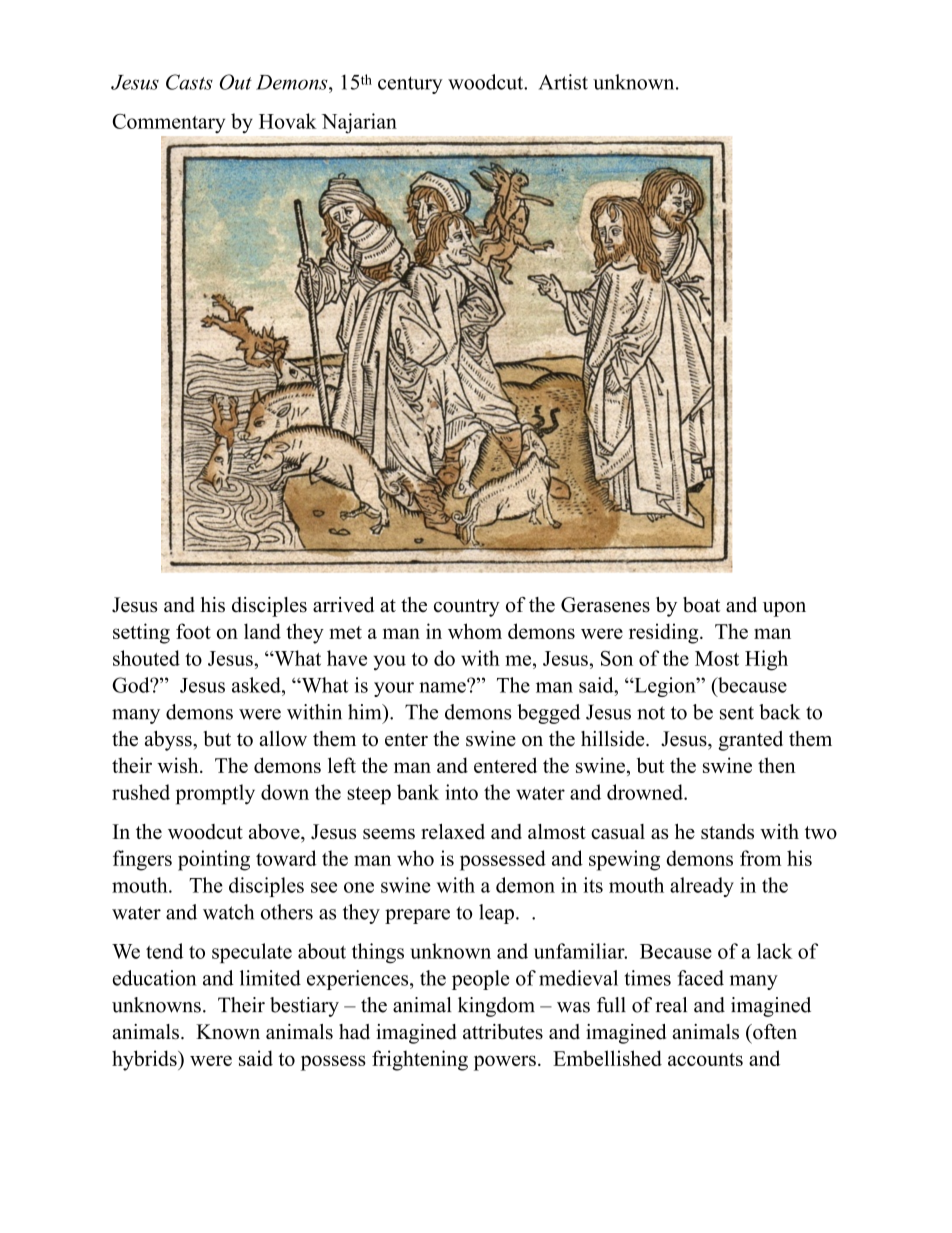 This screenshot has width=952, height=1233. I want to click on country, so click(467, 608).
